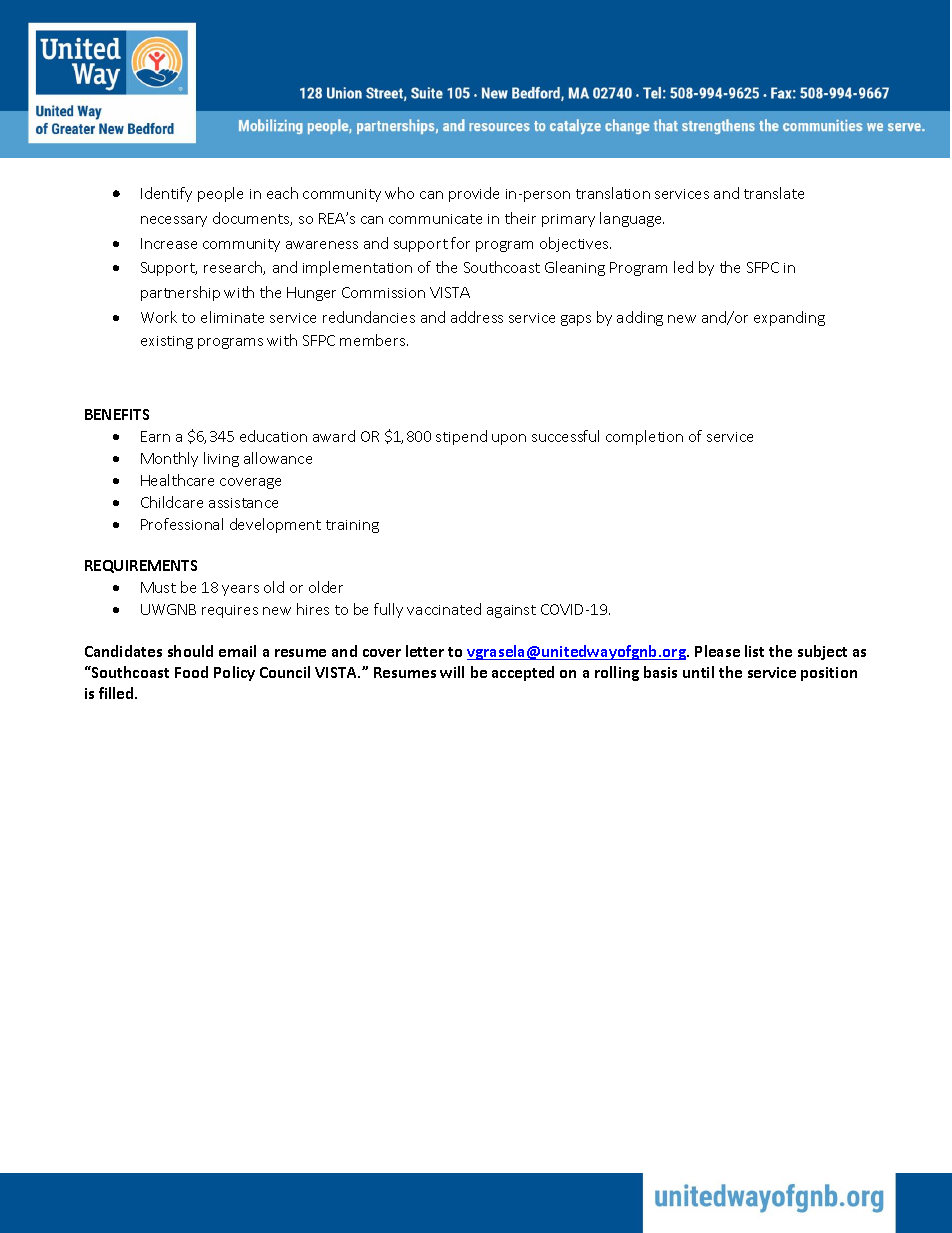 The width and height of the document is (952, 1233). I want to click on Food, so click(191, 672).
